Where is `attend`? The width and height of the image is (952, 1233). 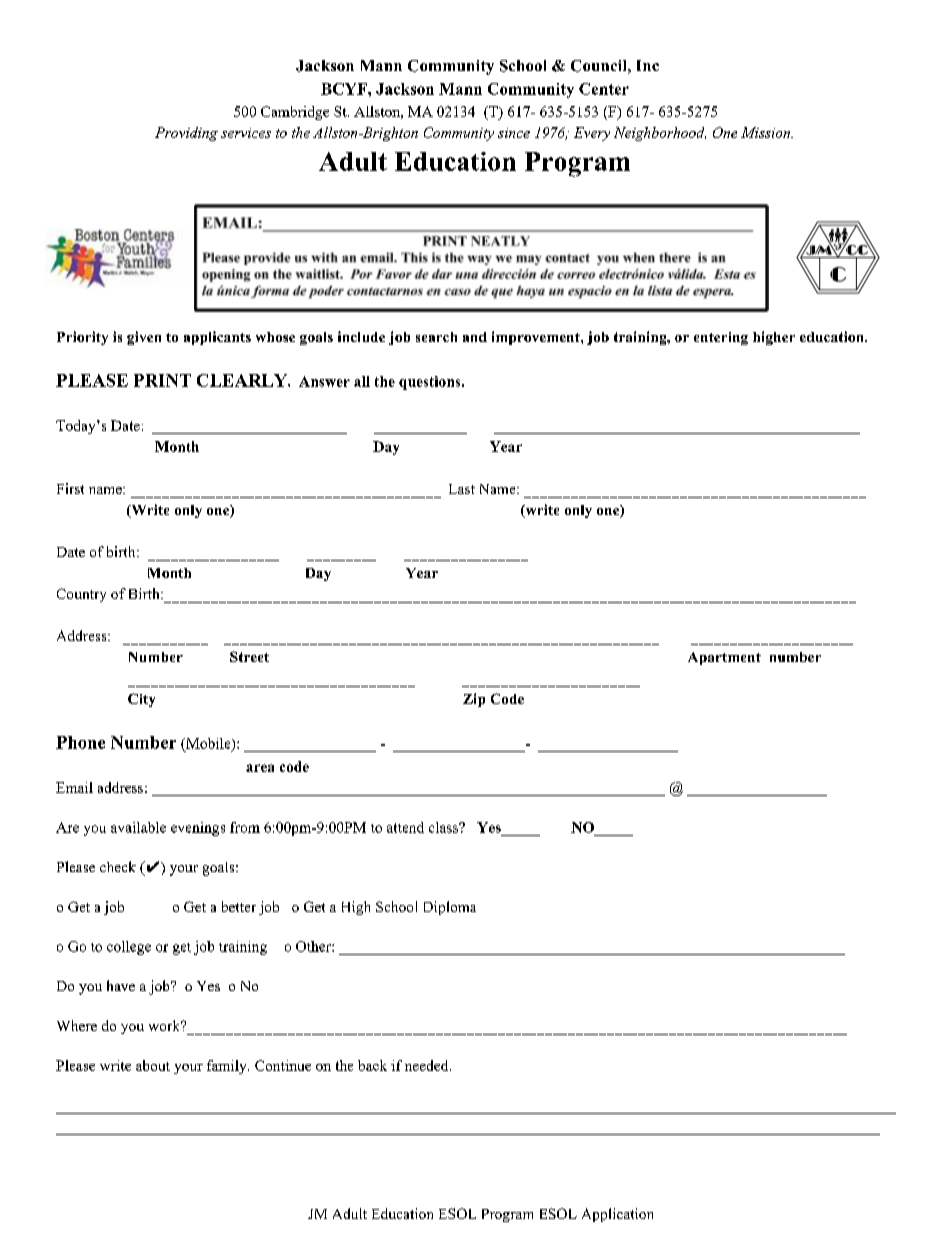
attend is located at coordinates (405, 827).
